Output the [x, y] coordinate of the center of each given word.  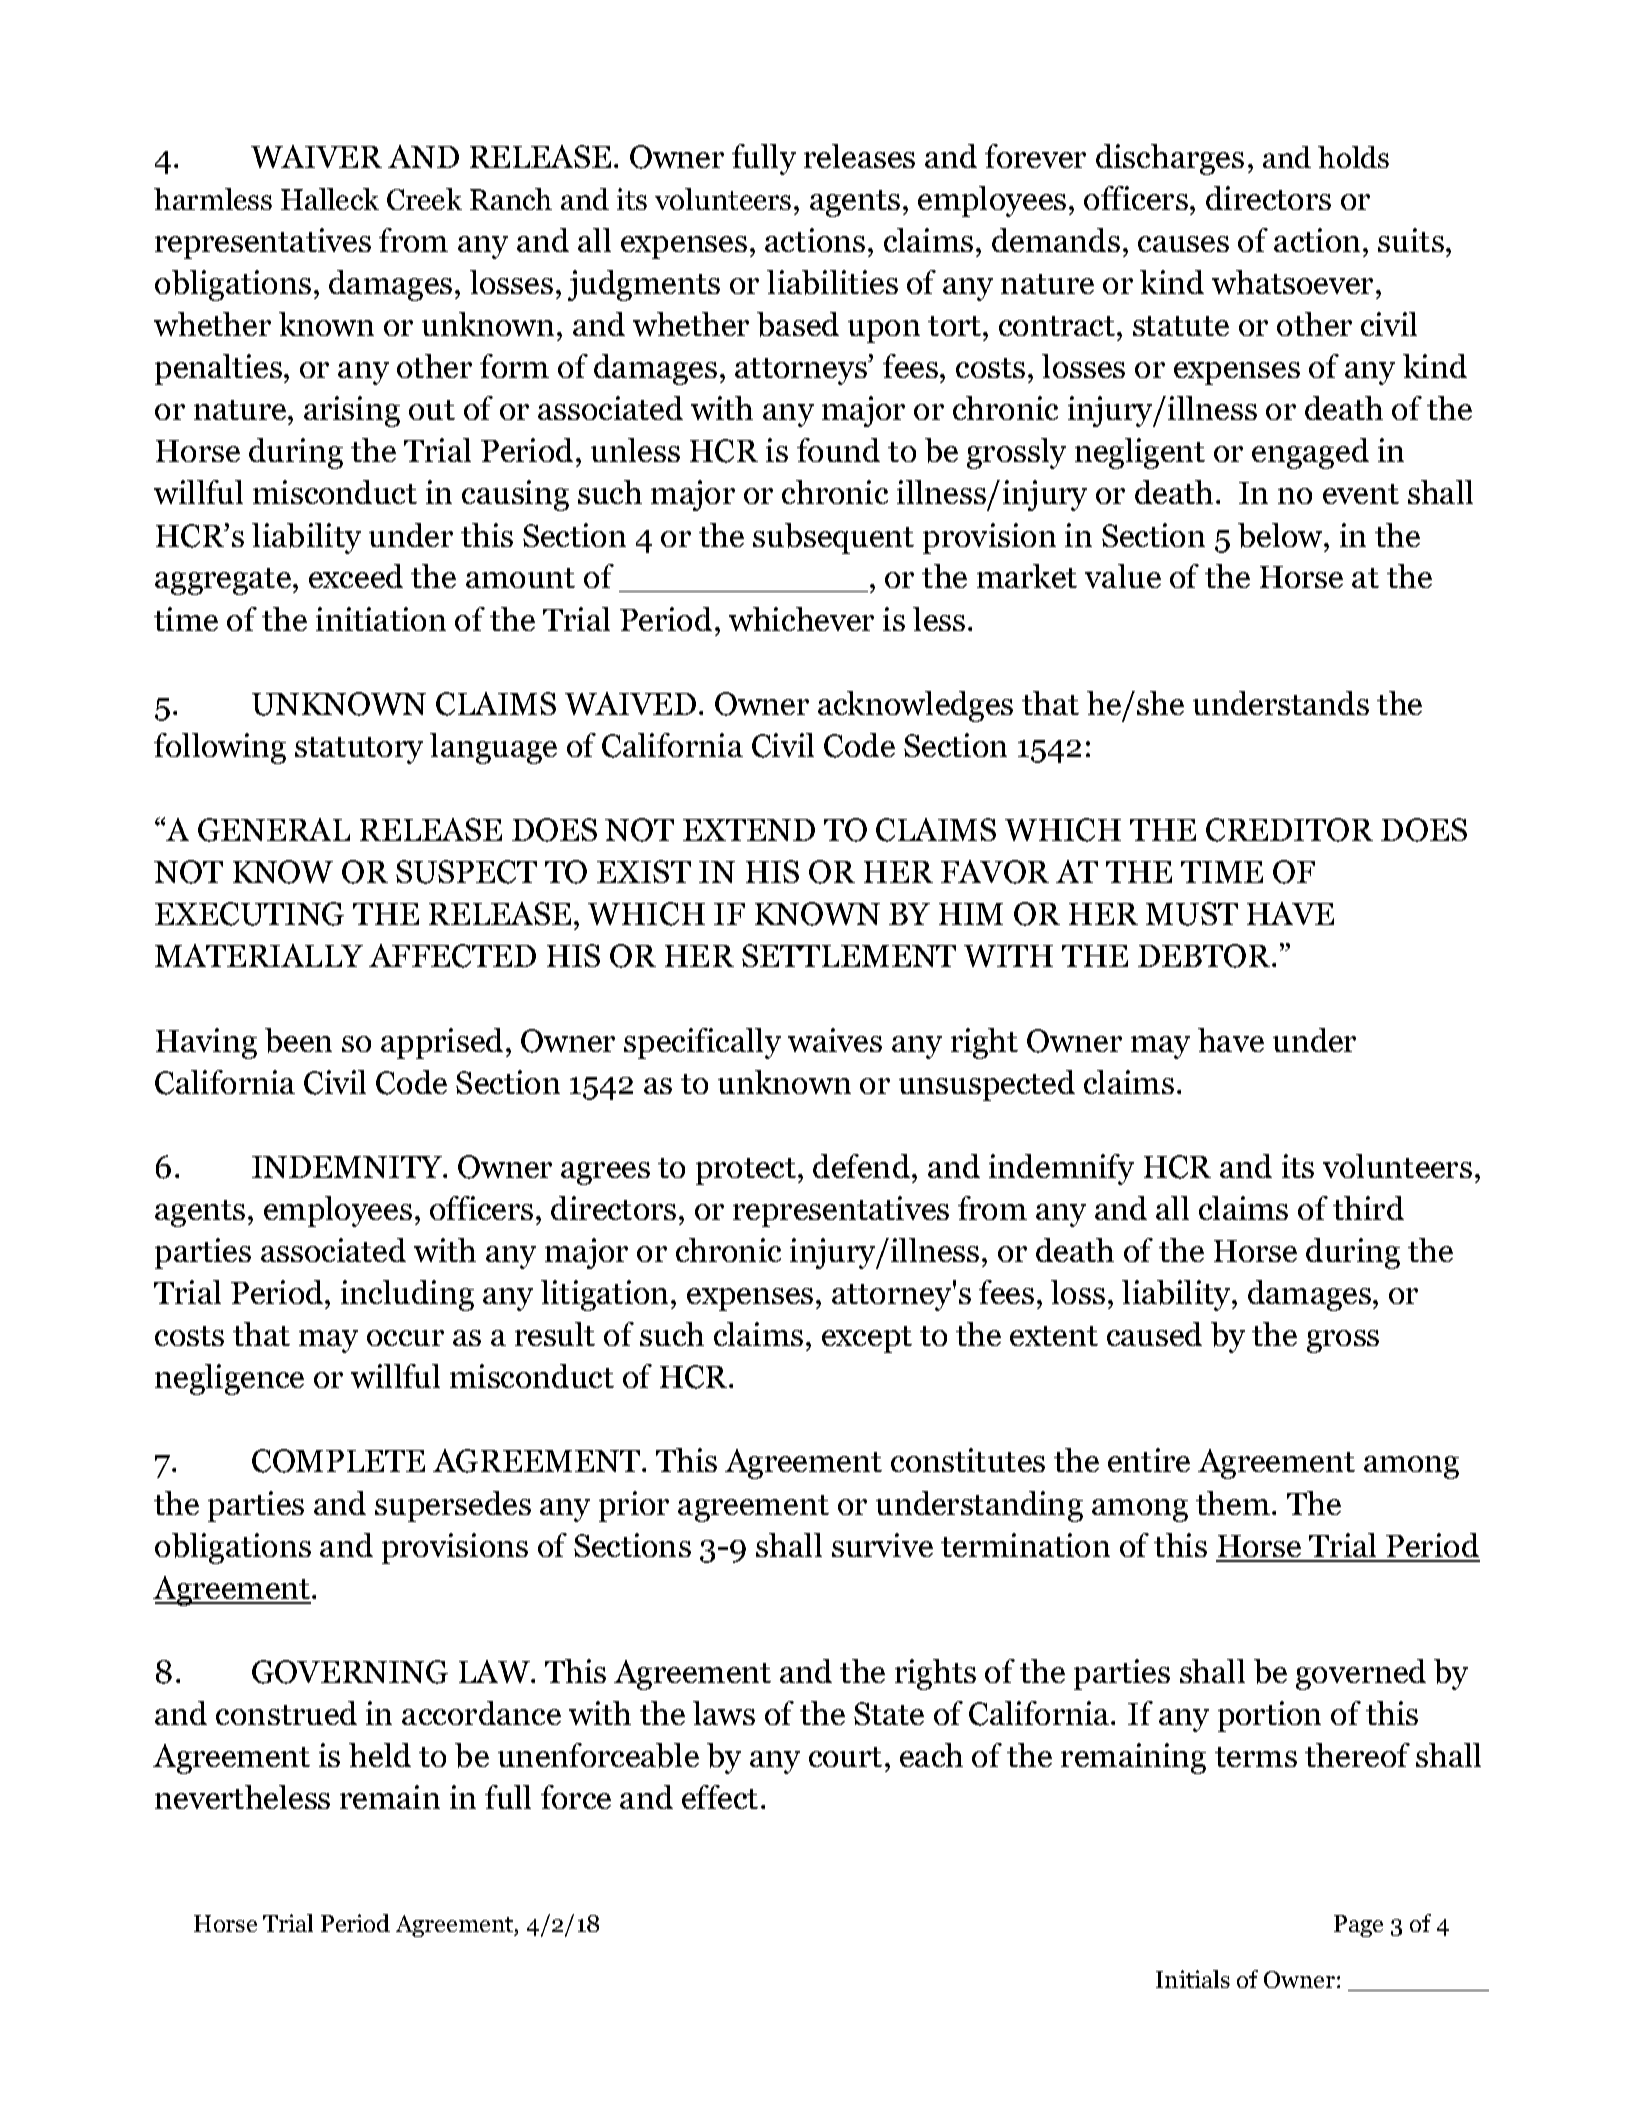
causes [1183, 244]
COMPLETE [338, 1461]
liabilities [832, 282]
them [1233, 1503]
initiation [381, 619]
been [298, 1040]
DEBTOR [1205, 956]
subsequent [833, 538]
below [1282, 535]
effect [720, 1797]
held [380, 1755]
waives [835, 1040]
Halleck [330, 199]
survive [882, 1545]
